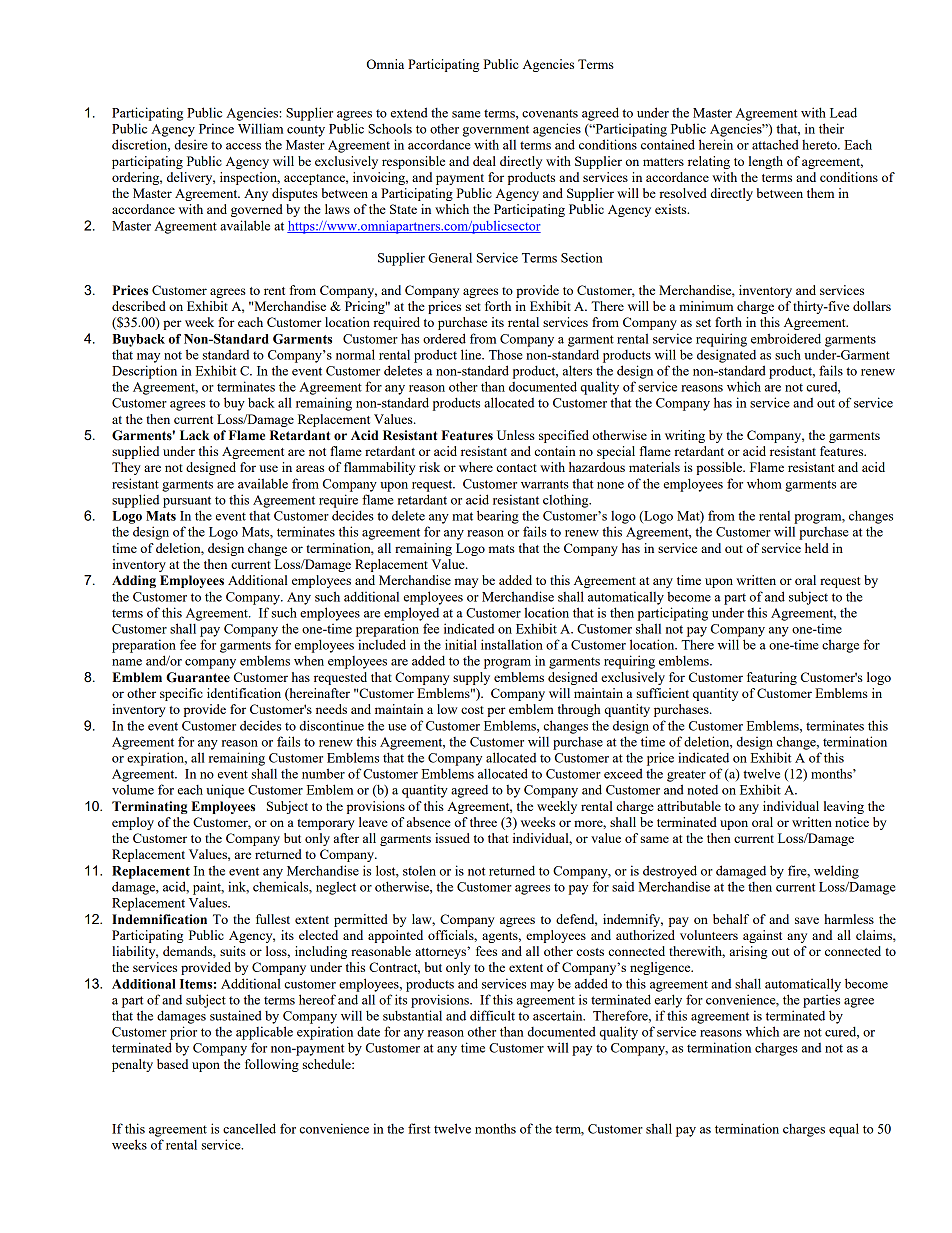 Image resolution: width=952 pixels, height=1233 pixels. Describe the element at coordinates (471, 678) in the page. I see `supply` at that location.
